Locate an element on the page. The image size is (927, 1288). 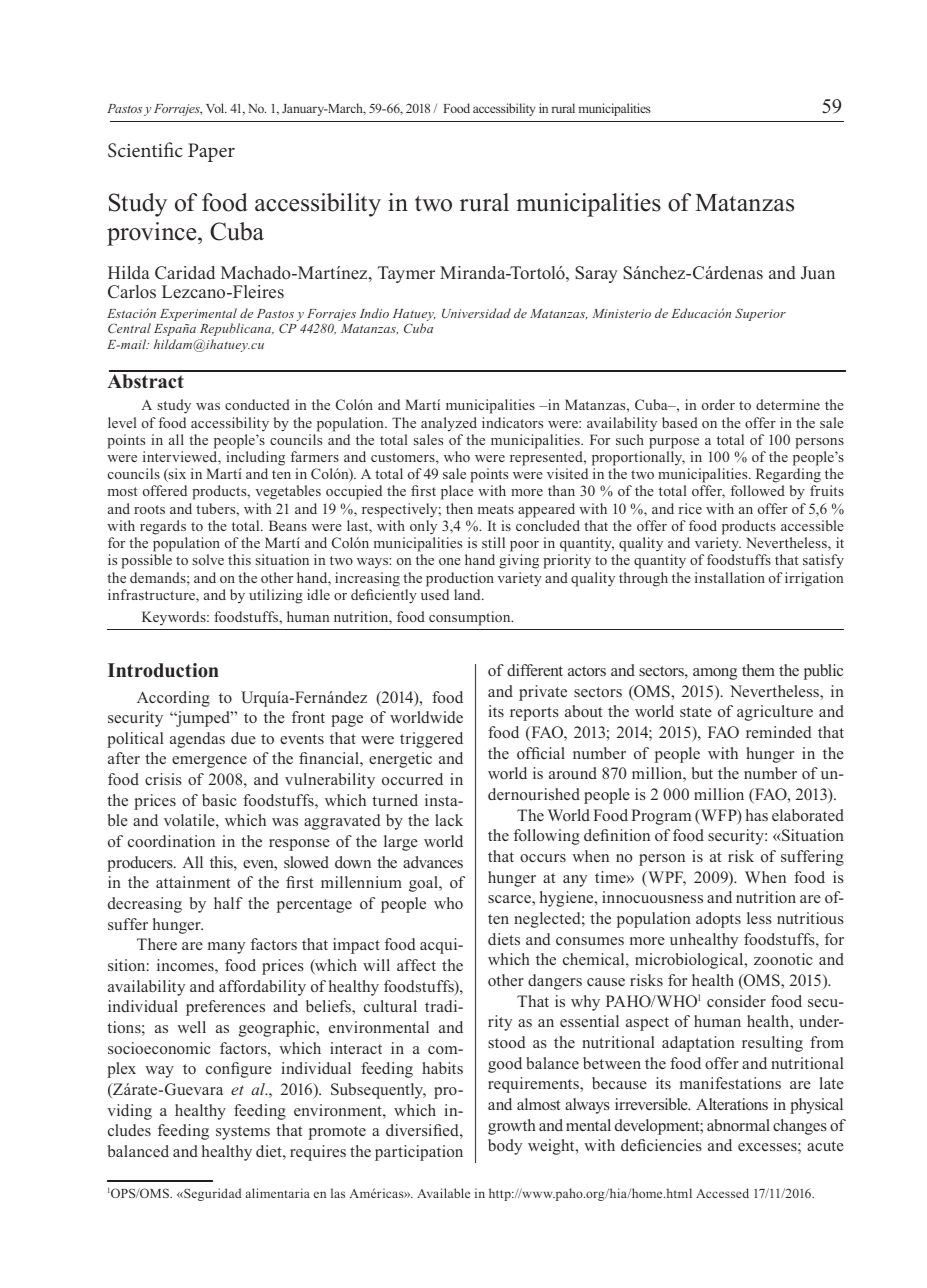
half is located at coordinates (228, 903).
